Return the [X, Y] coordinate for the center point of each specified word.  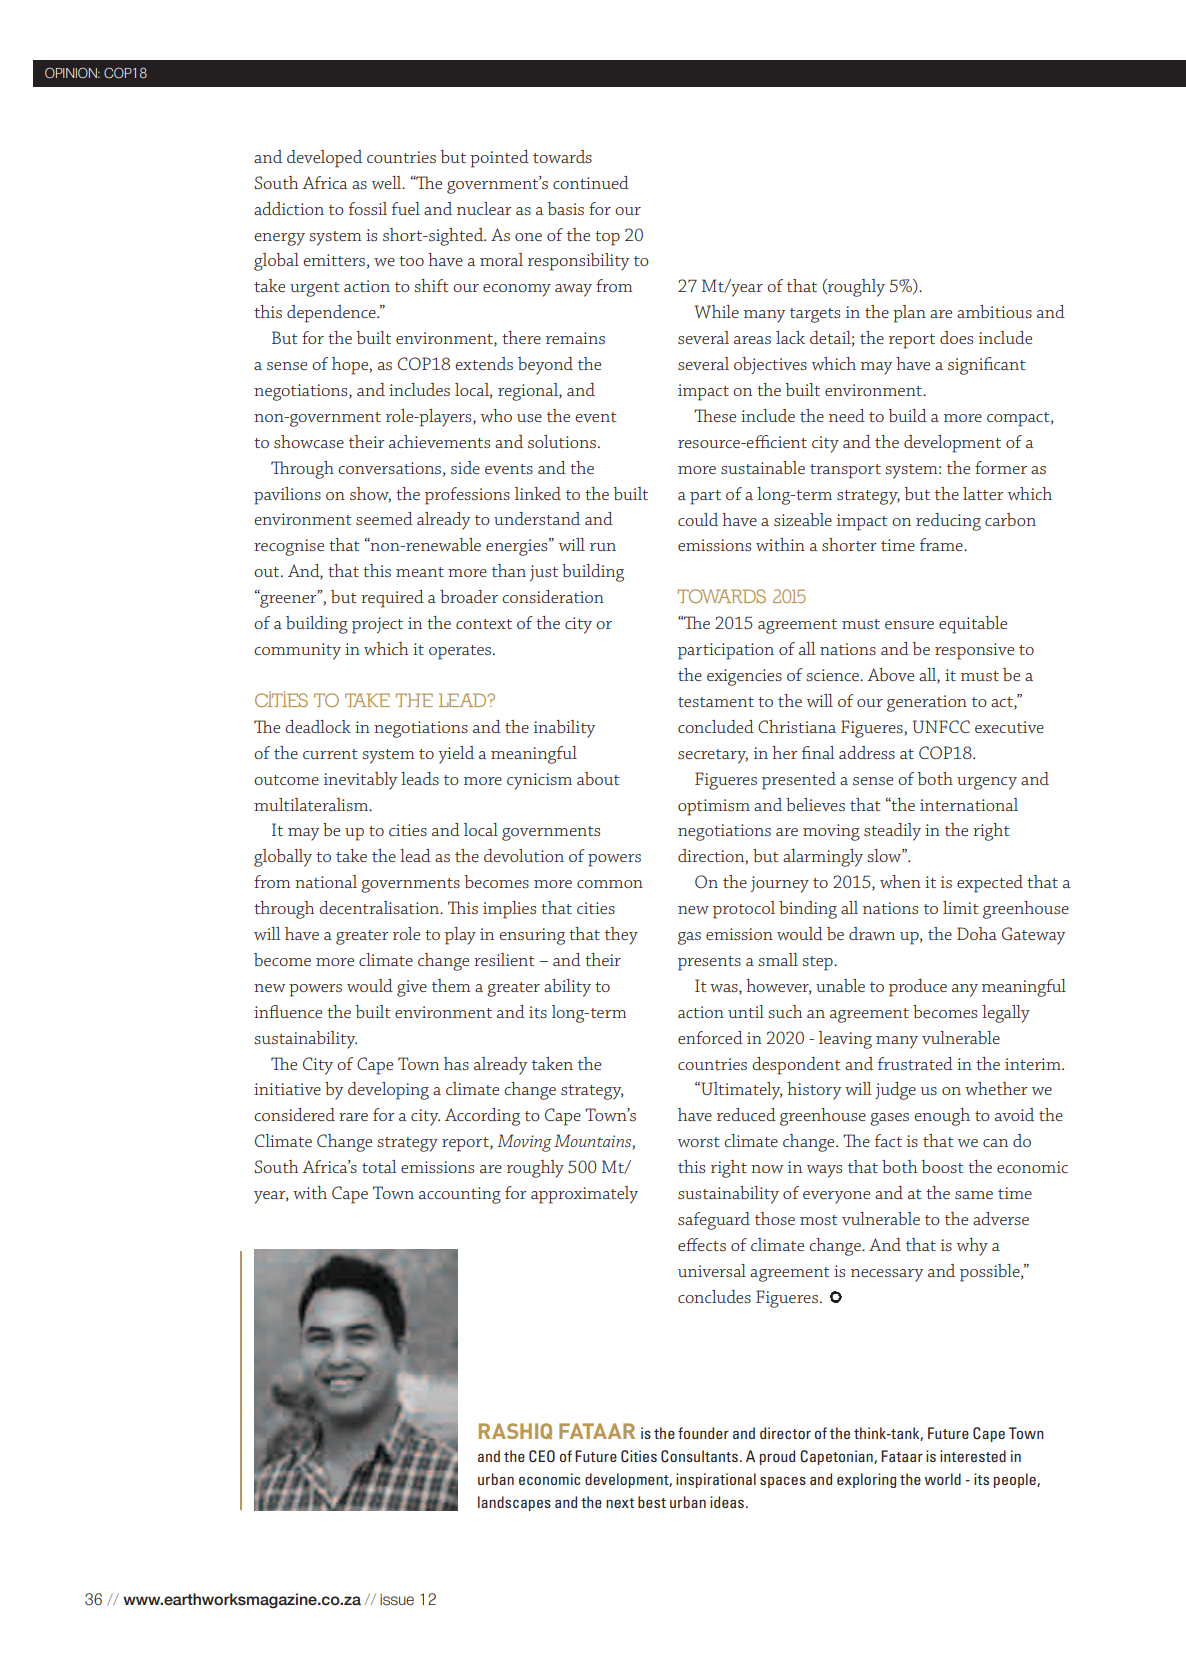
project [377, 625]
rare [353, 1117]
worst [699, 1142]
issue [397, 1600]
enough [942, 1117]
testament [716, 702]
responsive [974, 651]
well [388, 182]
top [607, 238]
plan [909, 314]
